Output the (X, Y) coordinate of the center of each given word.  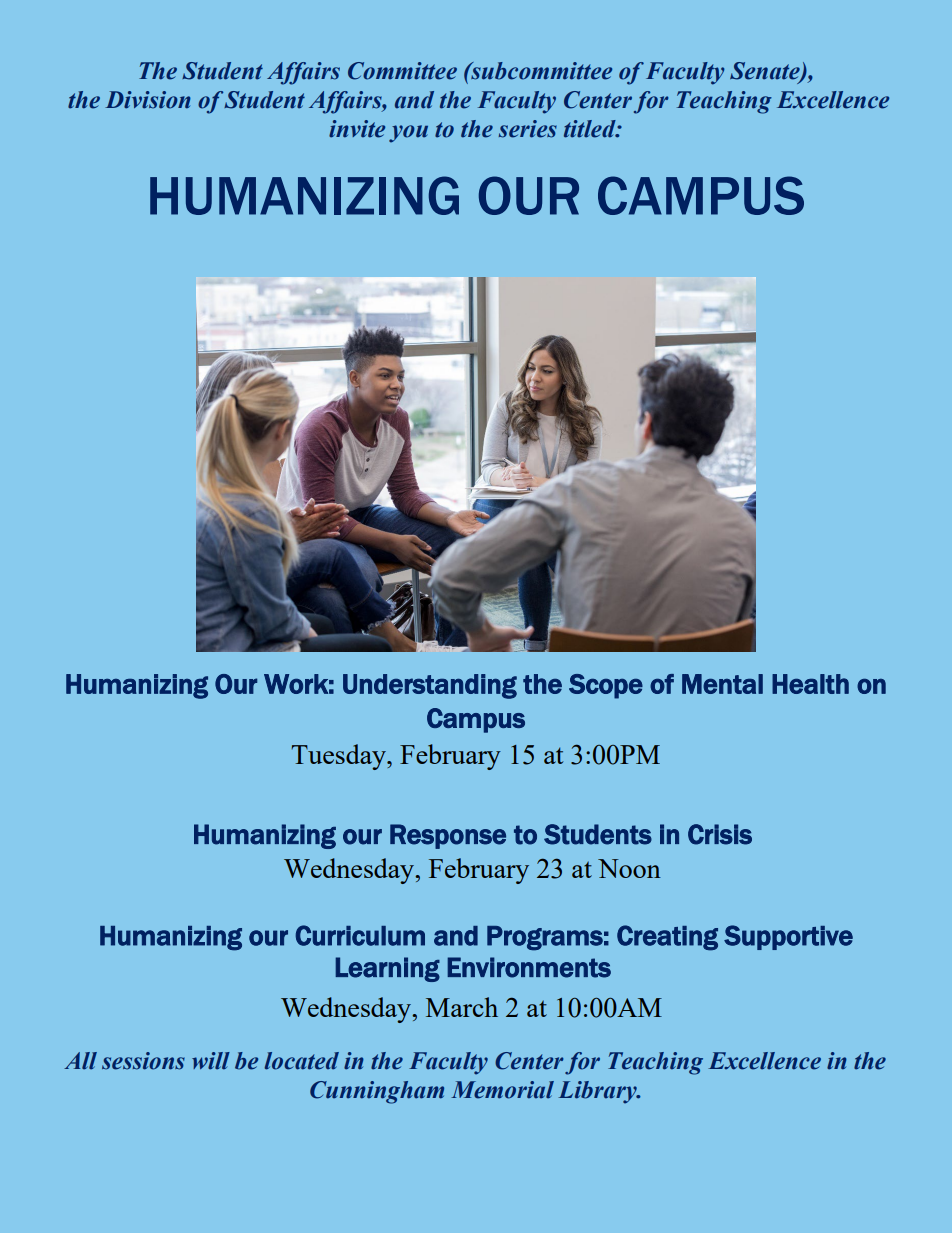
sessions (143, 1061)
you (408, 134)
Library (598, 1092)
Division (148, 100)
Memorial (502, 1090)
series (528, 129)
